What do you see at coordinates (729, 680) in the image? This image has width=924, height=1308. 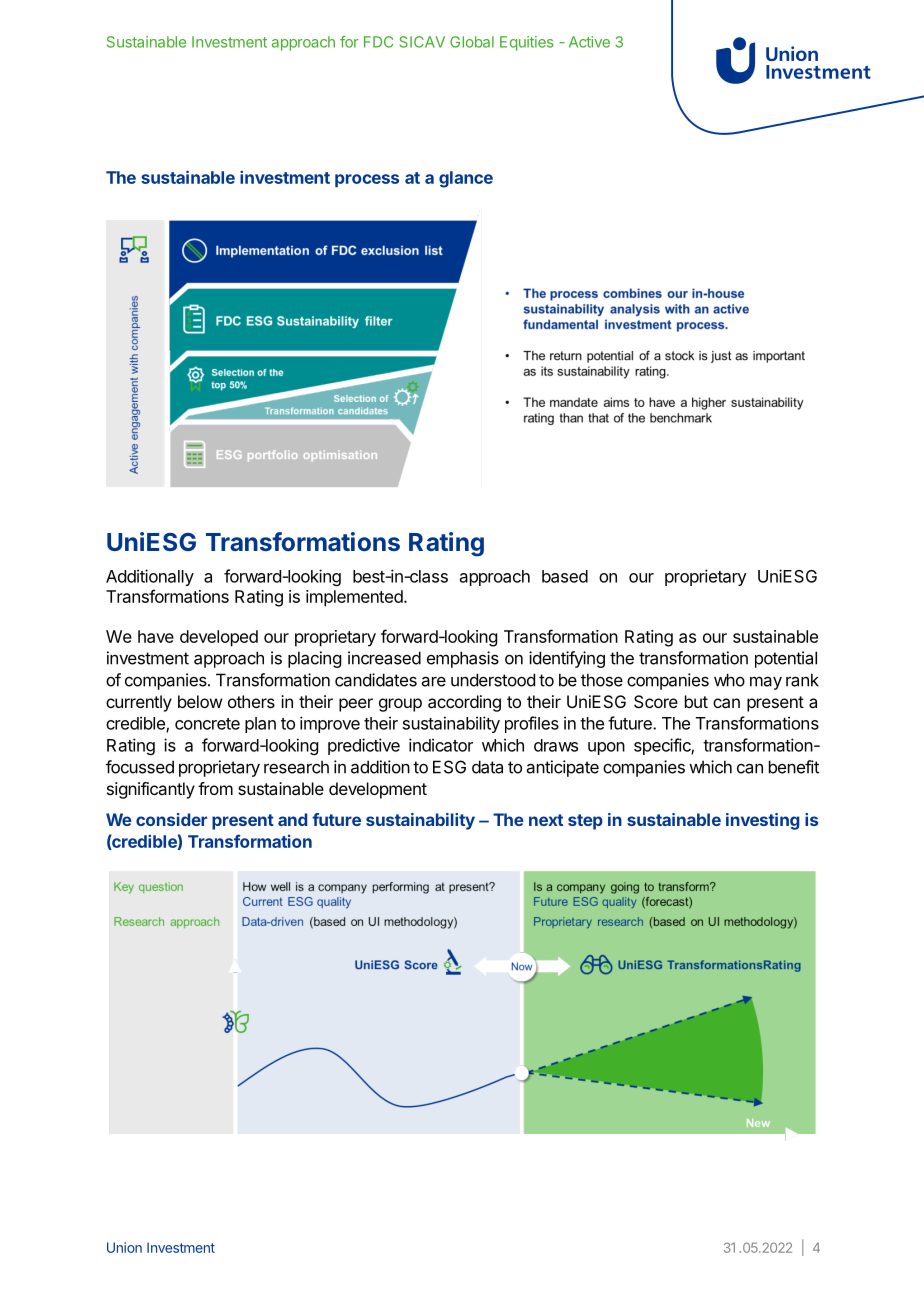 I see `who` at bounding box center [729, 680].
